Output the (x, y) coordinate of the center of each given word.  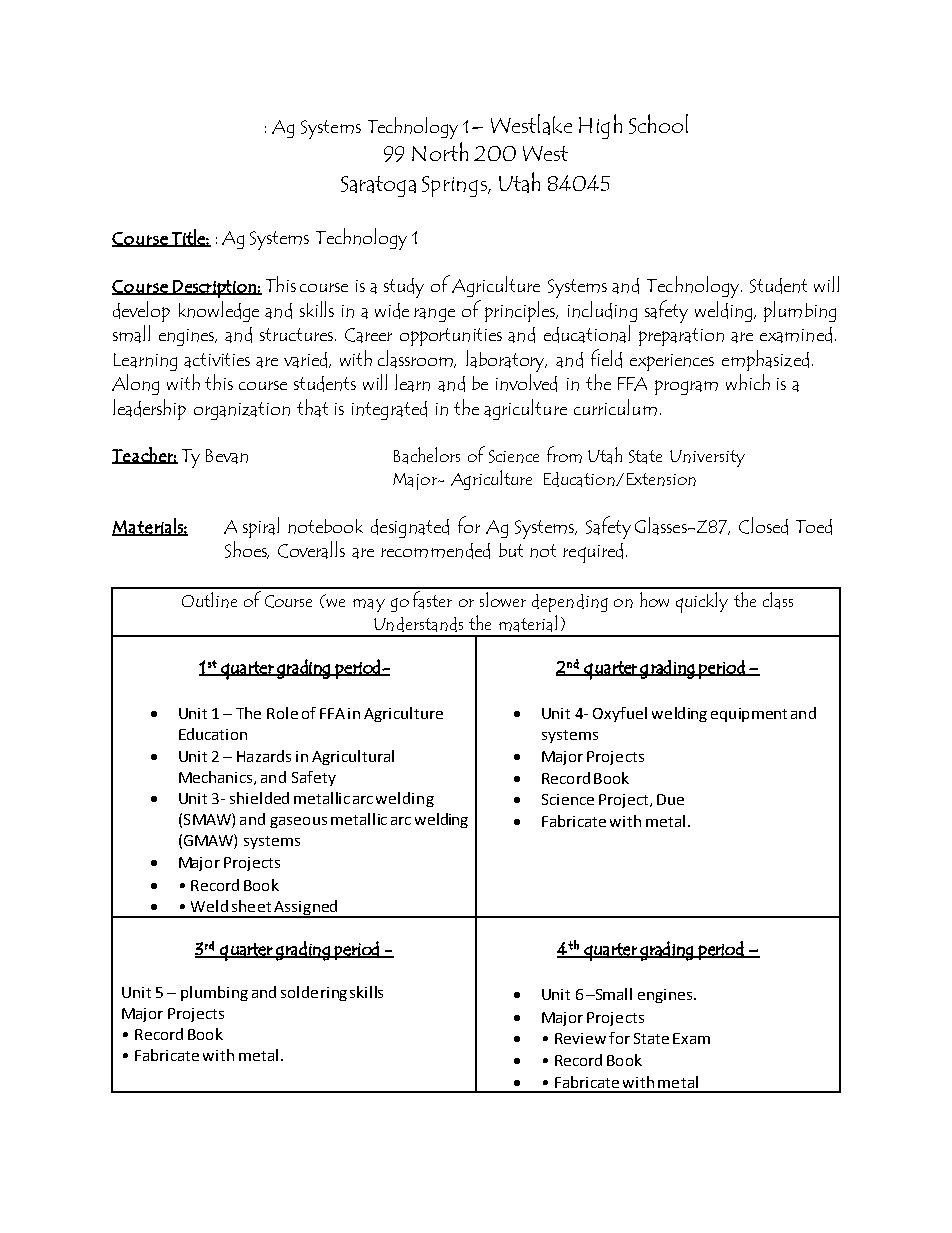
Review (580, 1038)
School (658, 124)
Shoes (247, 550)
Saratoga (378, 186)
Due (670, 799)
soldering (314, 993)
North (440, 151)
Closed (763, 526)
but (511, 550)
